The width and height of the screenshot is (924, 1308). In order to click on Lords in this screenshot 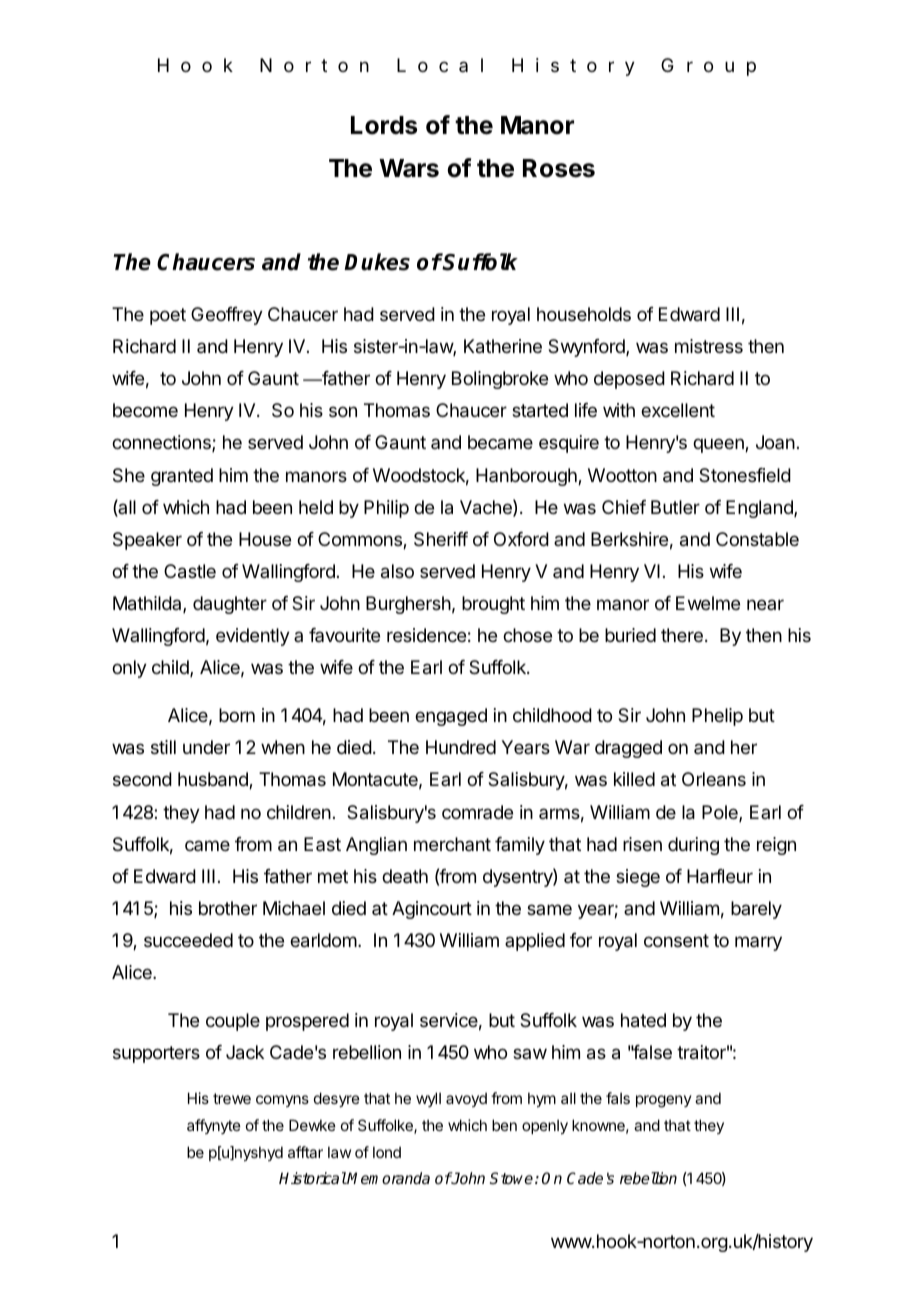, I will do `click(384, 125)`.
